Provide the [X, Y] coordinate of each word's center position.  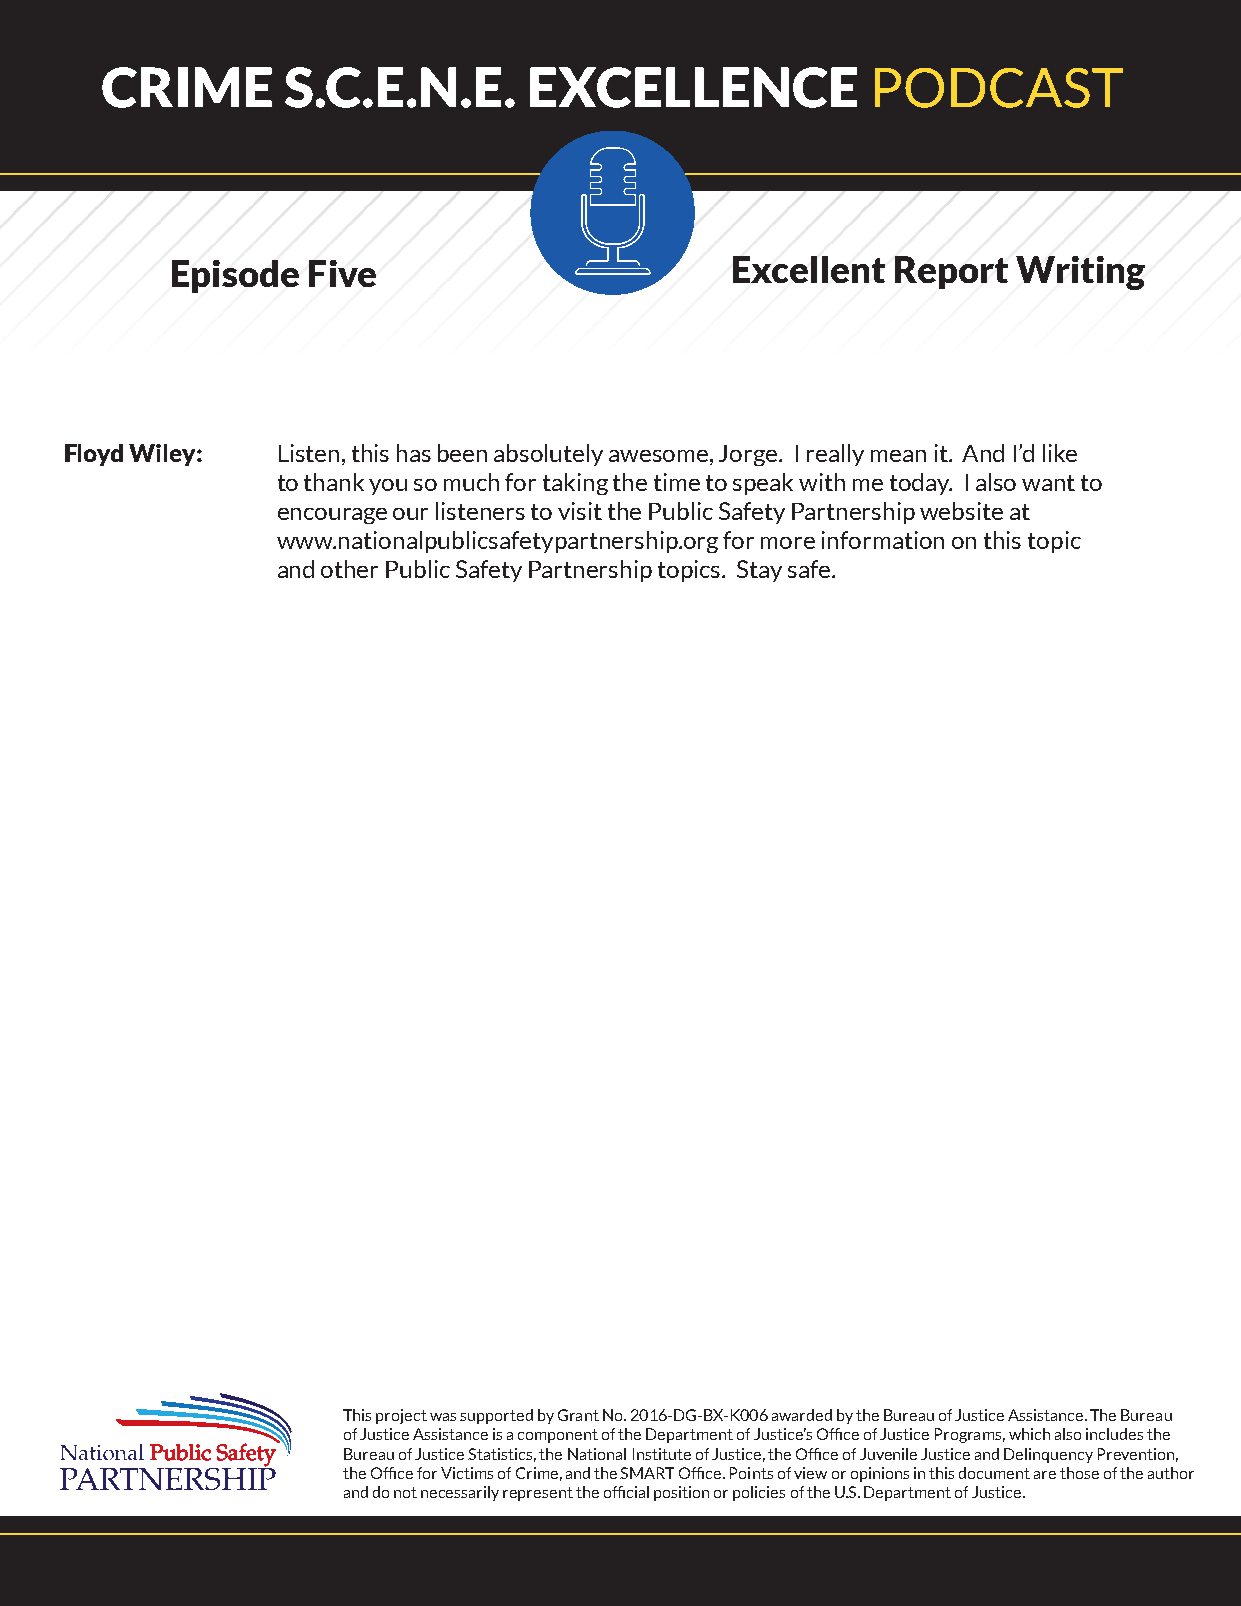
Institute [662, 1454]
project [401, 1416]
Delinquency [1048, 1455]
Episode [235, 276]
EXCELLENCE [693, 87]
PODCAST [999, 88]
